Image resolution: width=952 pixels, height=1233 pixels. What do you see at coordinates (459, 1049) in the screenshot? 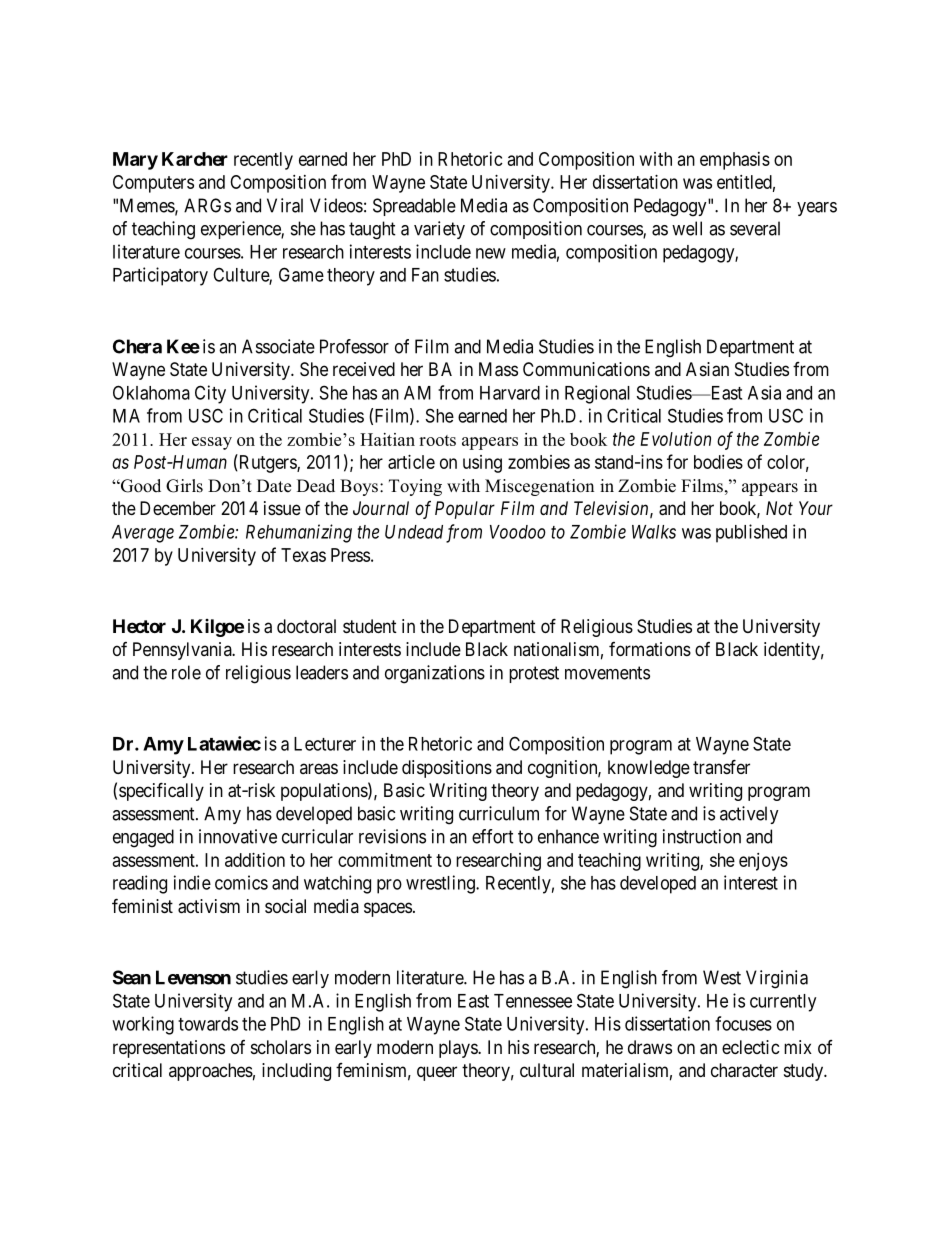
I see `plays` at bounding box center [459, 1049].
